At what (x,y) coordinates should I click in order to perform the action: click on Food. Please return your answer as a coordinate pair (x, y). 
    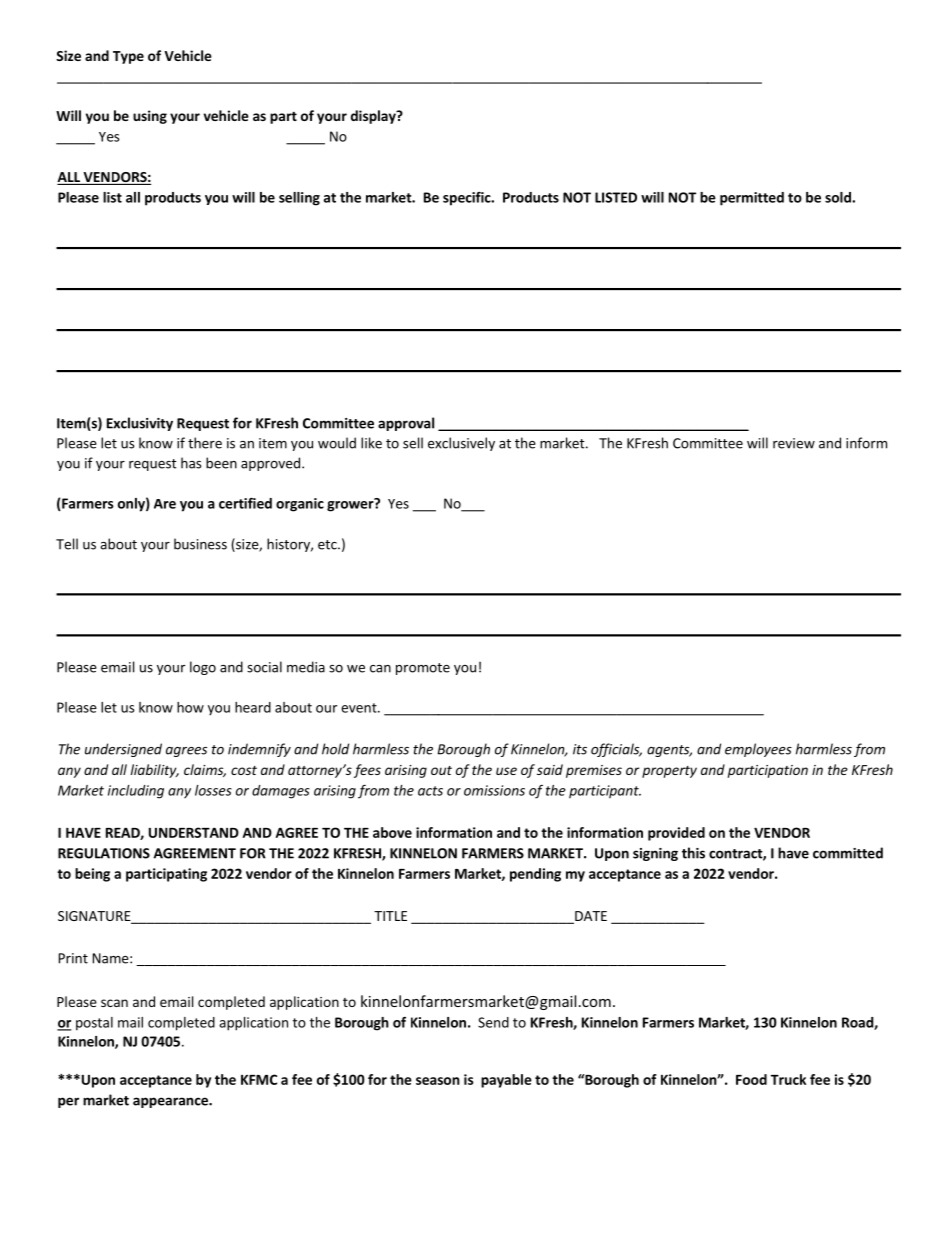
    Looking at the image, I should click on (751, 1079).
